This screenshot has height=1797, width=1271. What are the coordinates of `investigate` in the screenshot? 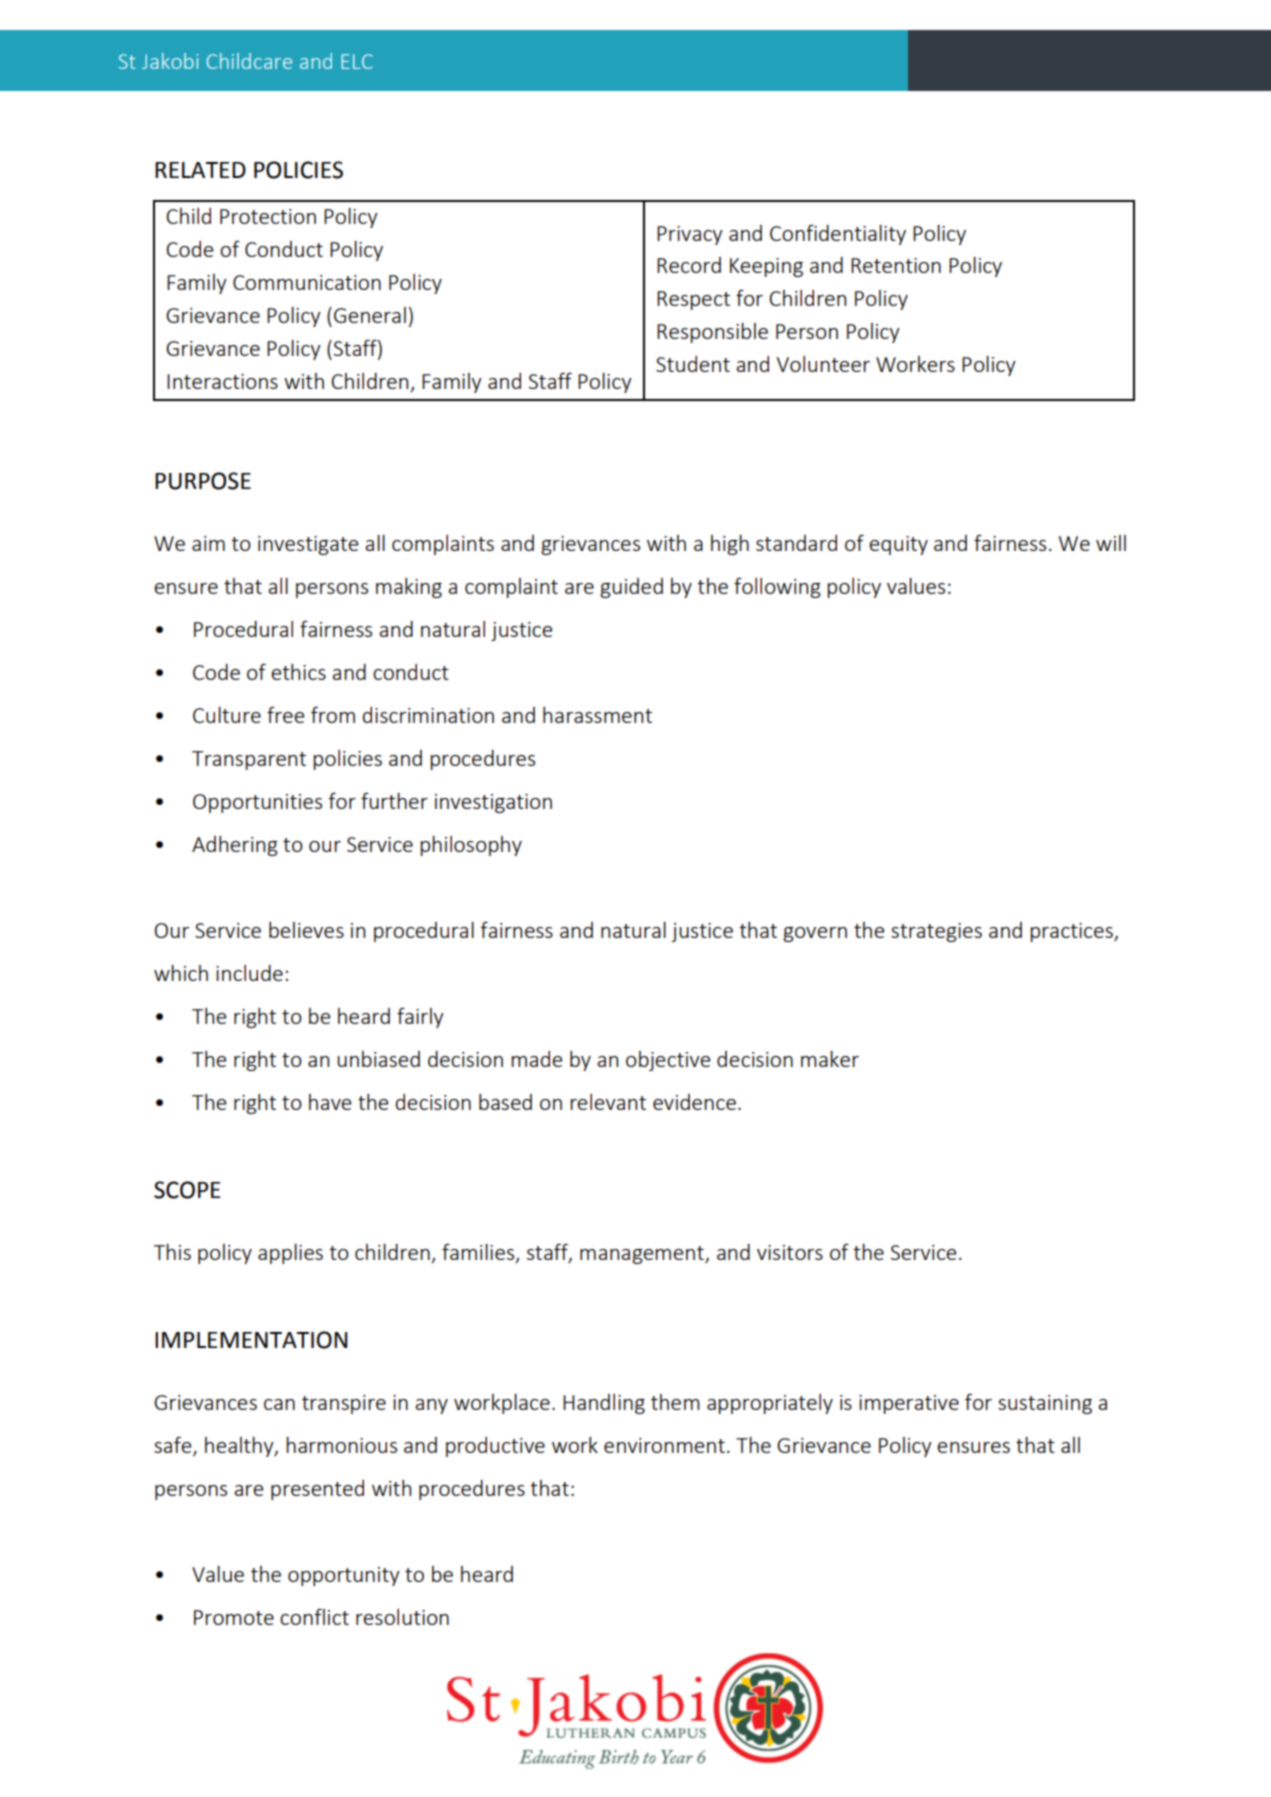 It's located at (308, 545).
